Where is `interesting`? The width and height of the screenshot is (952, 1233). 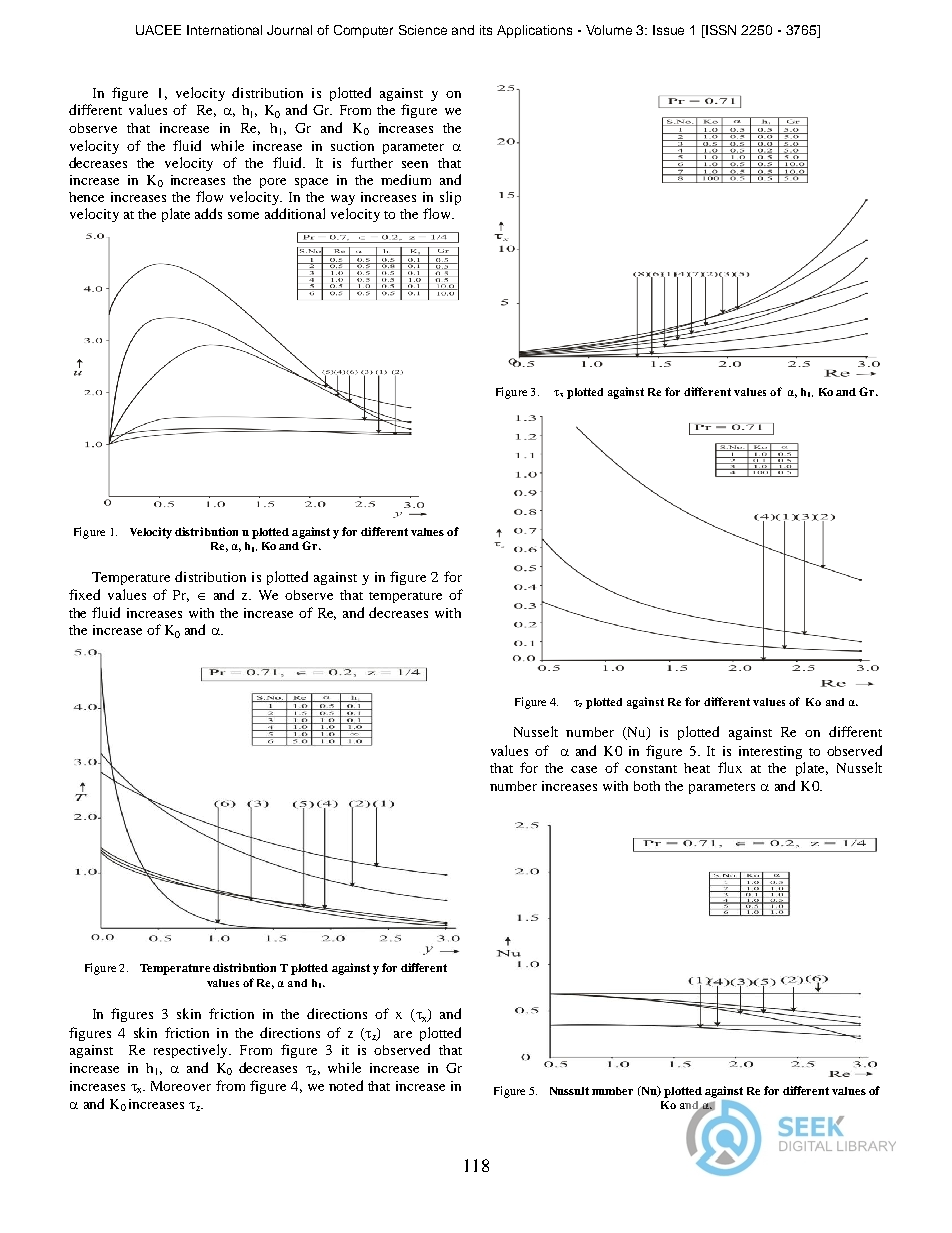 interesting is located at coordinates (770, 752).
